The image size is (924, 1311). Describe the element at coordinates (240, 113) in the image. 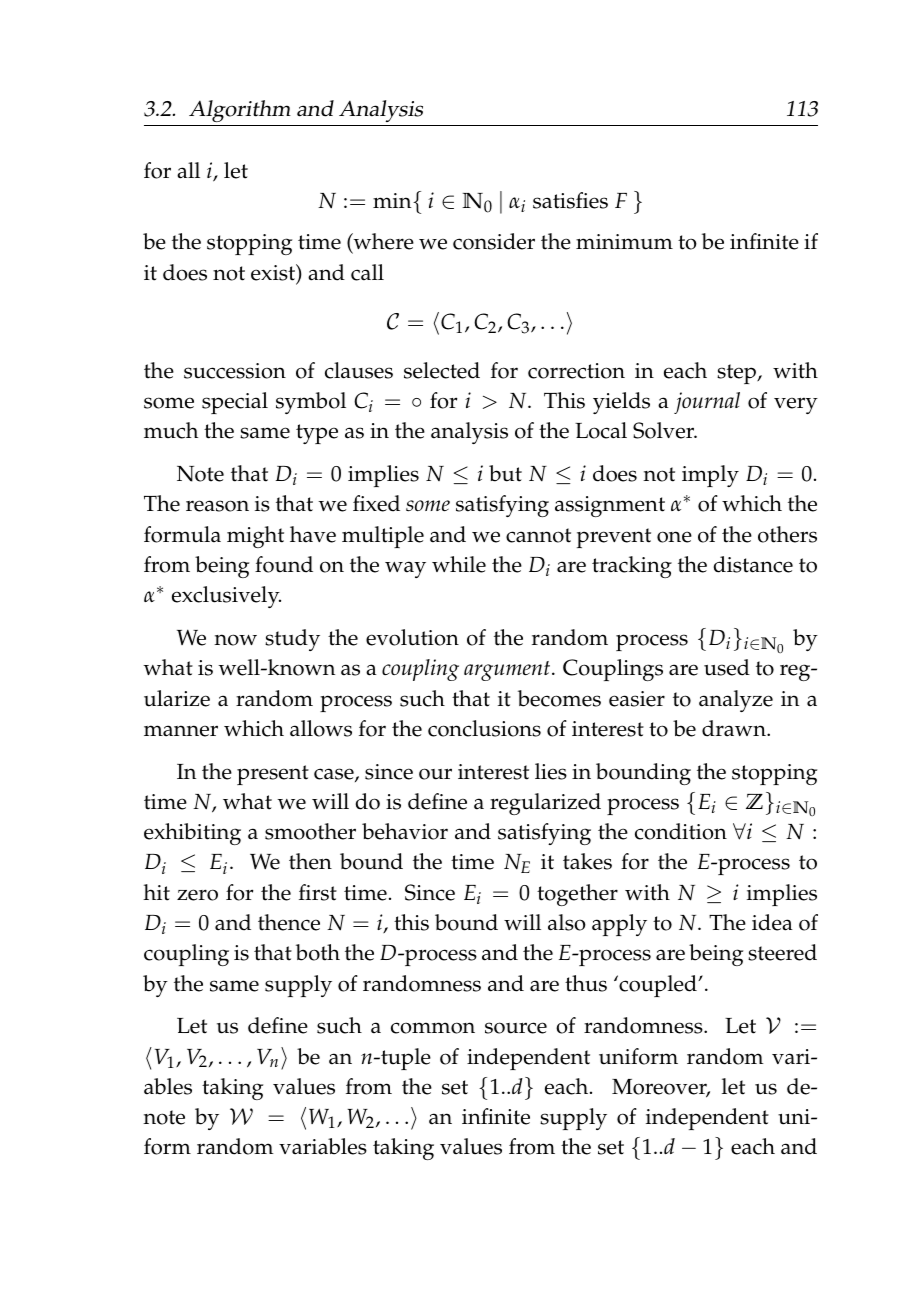

I see `Algorithm` at that location.
